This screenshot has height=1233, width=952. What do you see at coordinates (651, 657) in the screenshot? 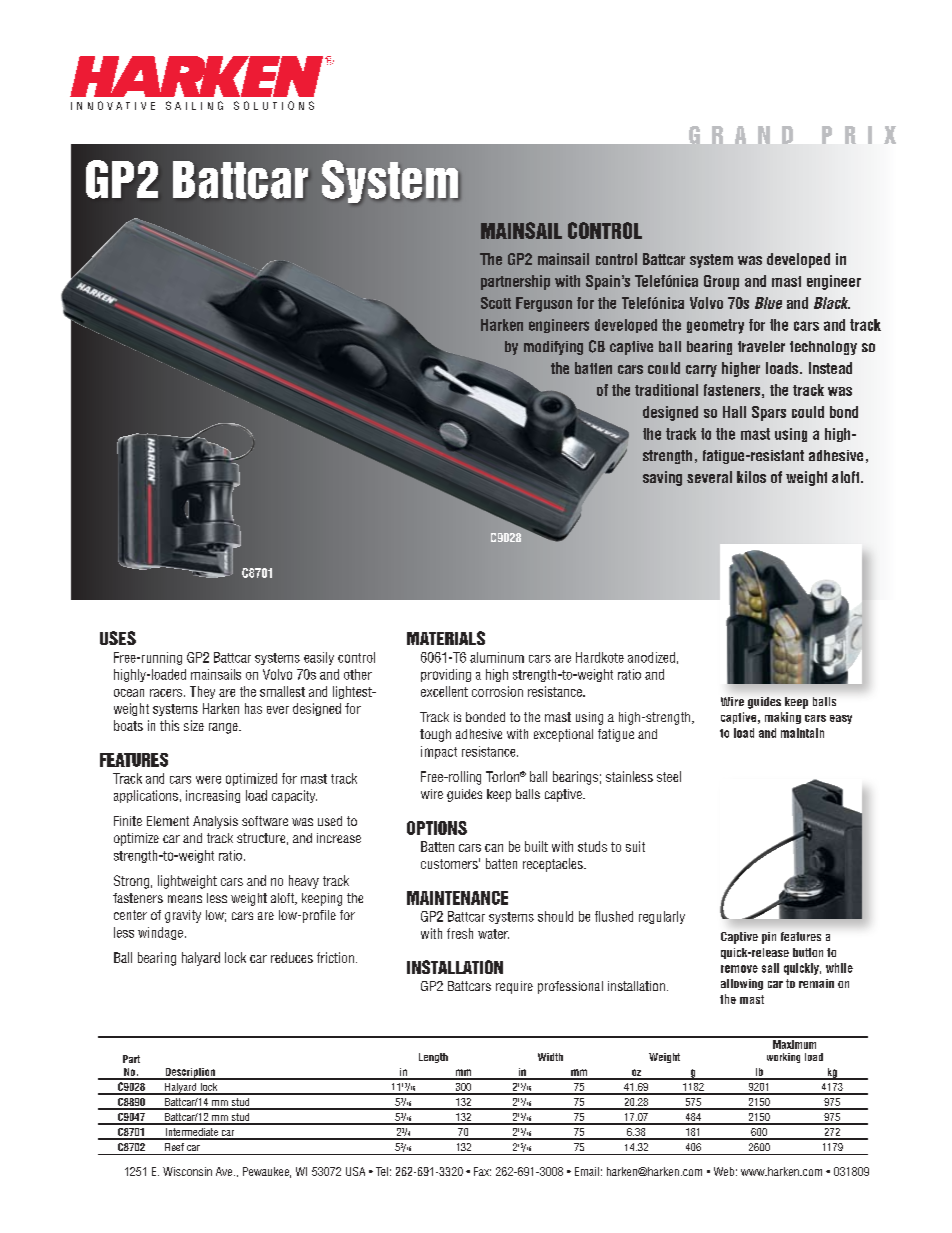
I see `anodized` at bounding box center [651, 657].
